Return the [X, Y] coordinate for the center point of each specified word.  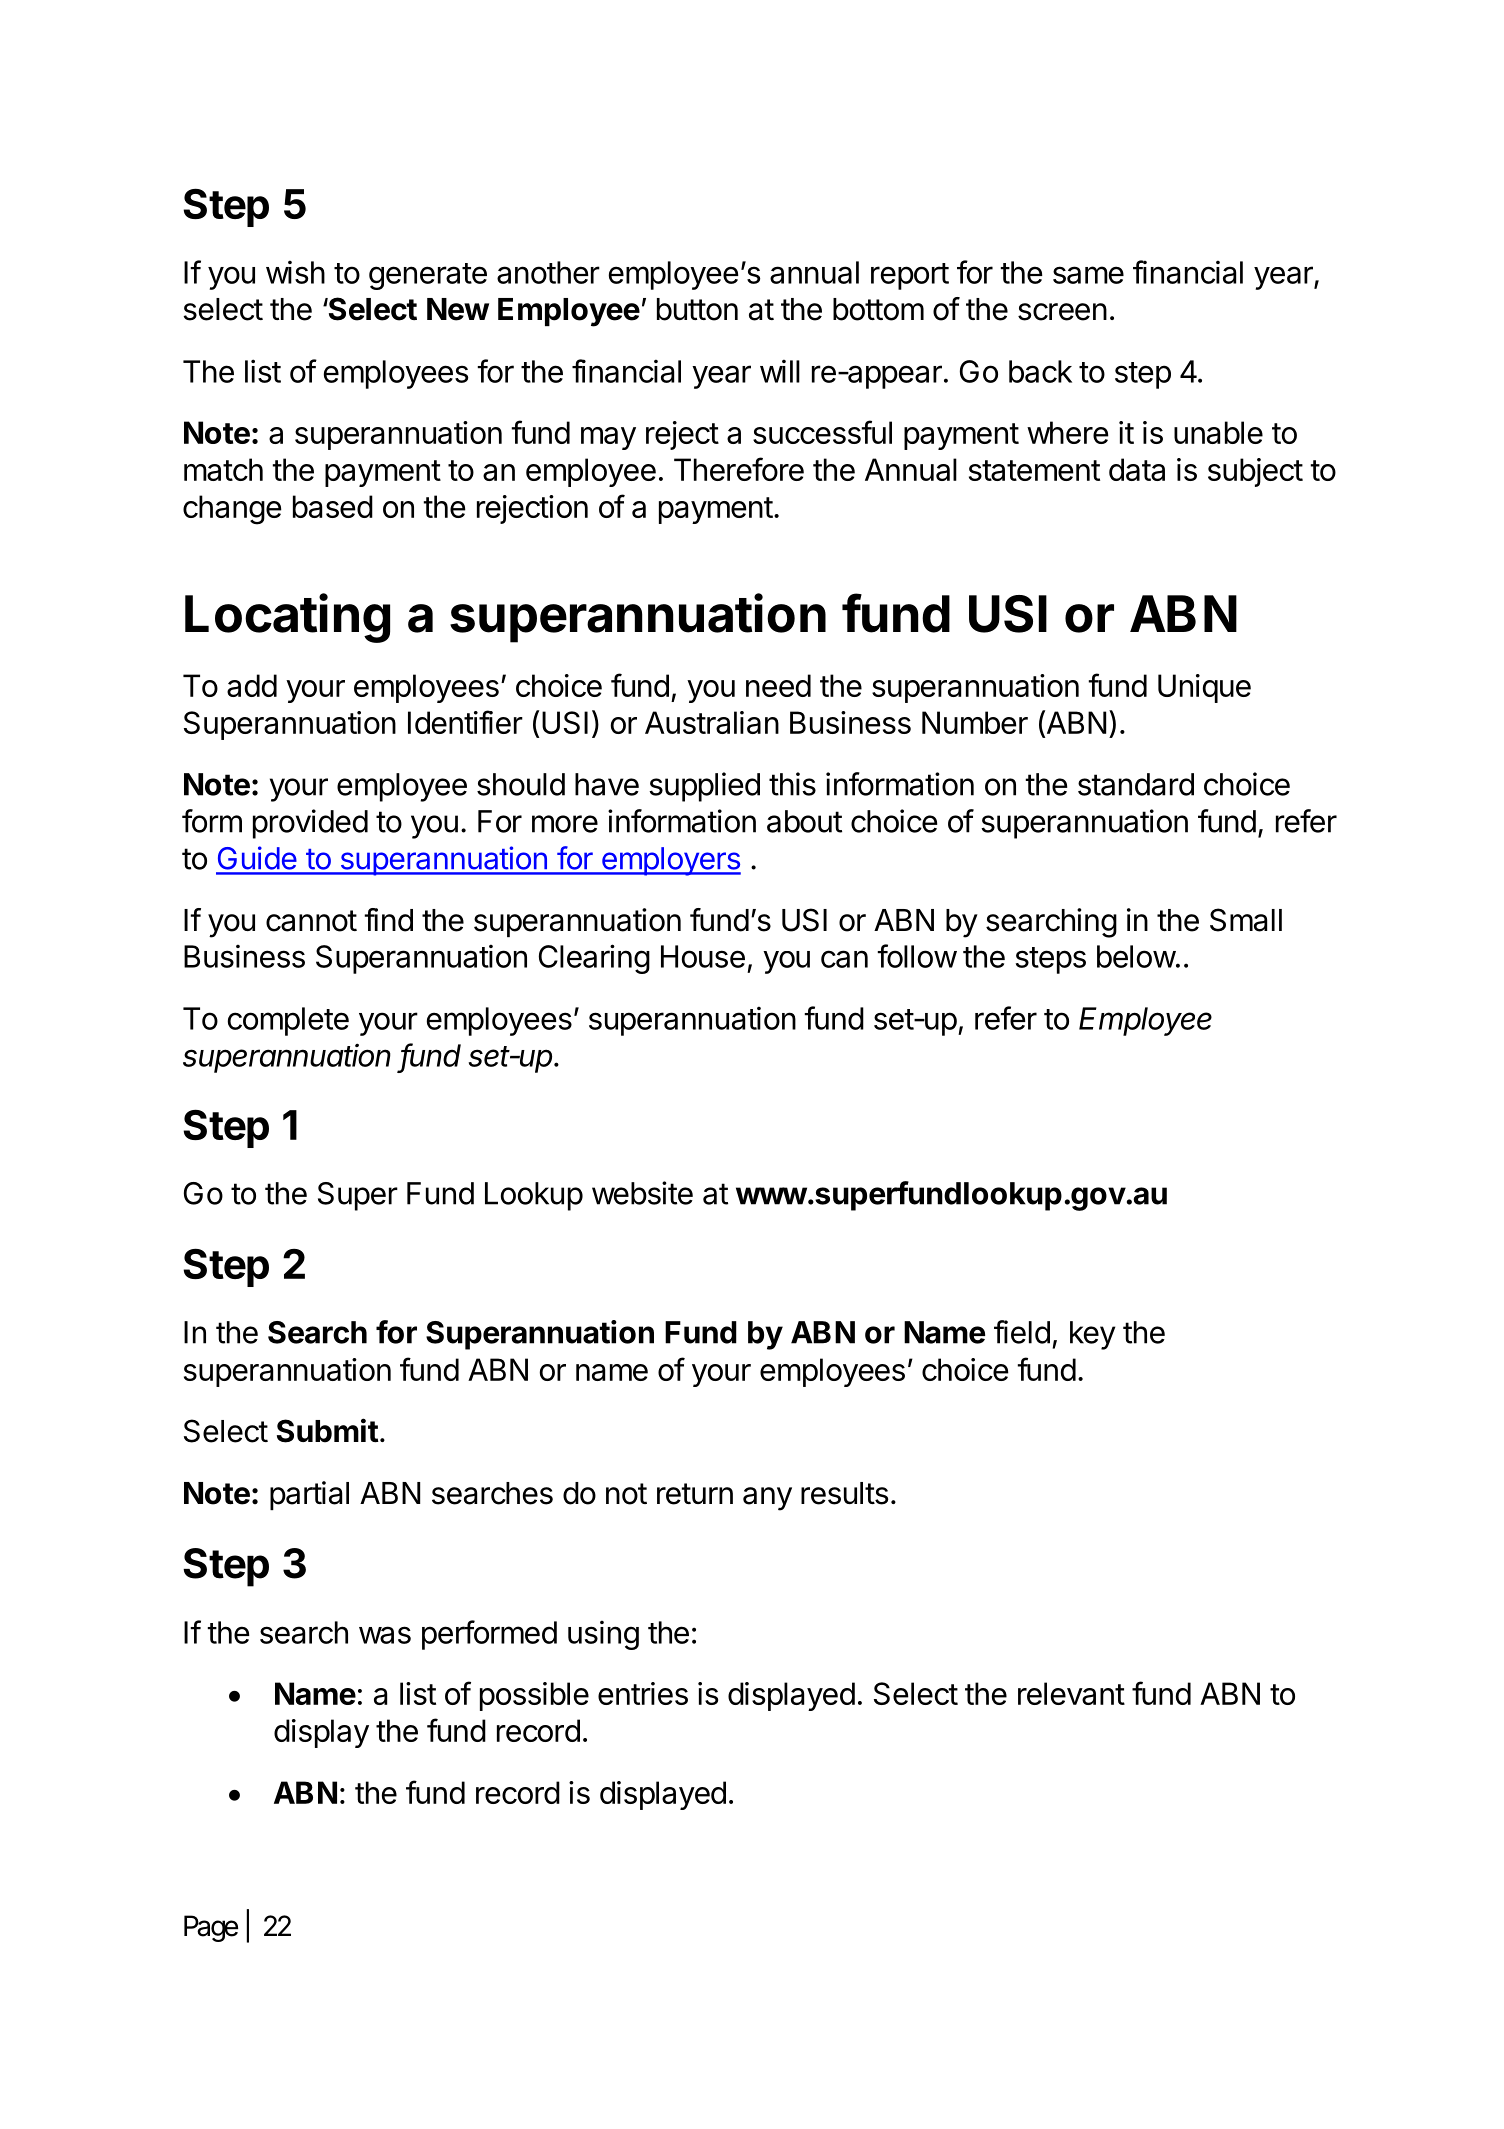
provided [310, 824]
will [780, 371]
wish [295, 272]
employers [670, 861]
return [695, 1494]
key [1092, 1335]
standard [1136, 784]
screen [1062, 312]
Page [211, 1928]
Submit [328, 1430]
